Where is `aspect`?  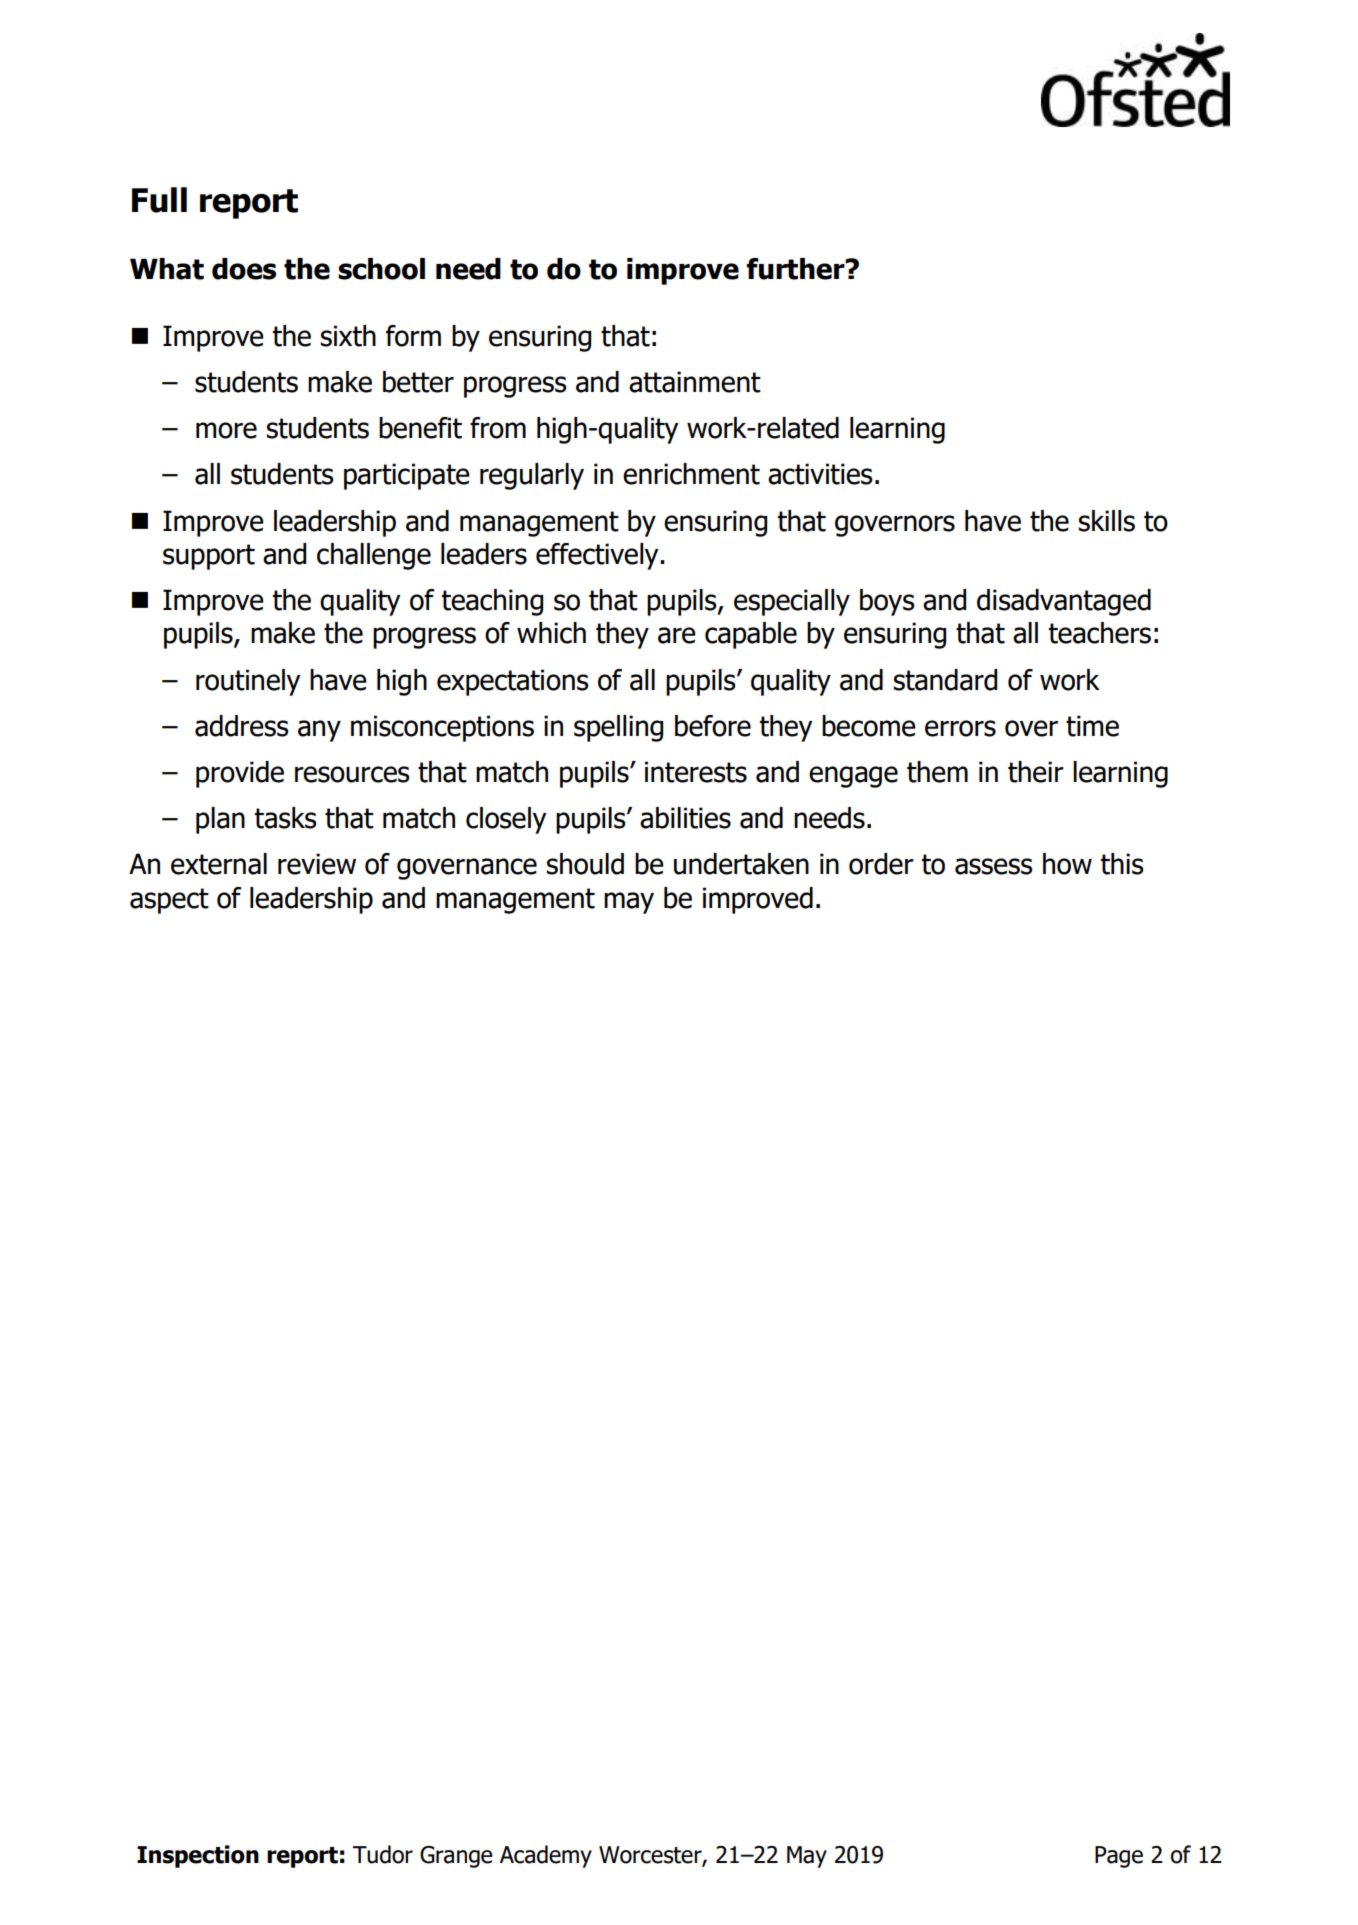 aspect is located at coordinates (169, 901).
